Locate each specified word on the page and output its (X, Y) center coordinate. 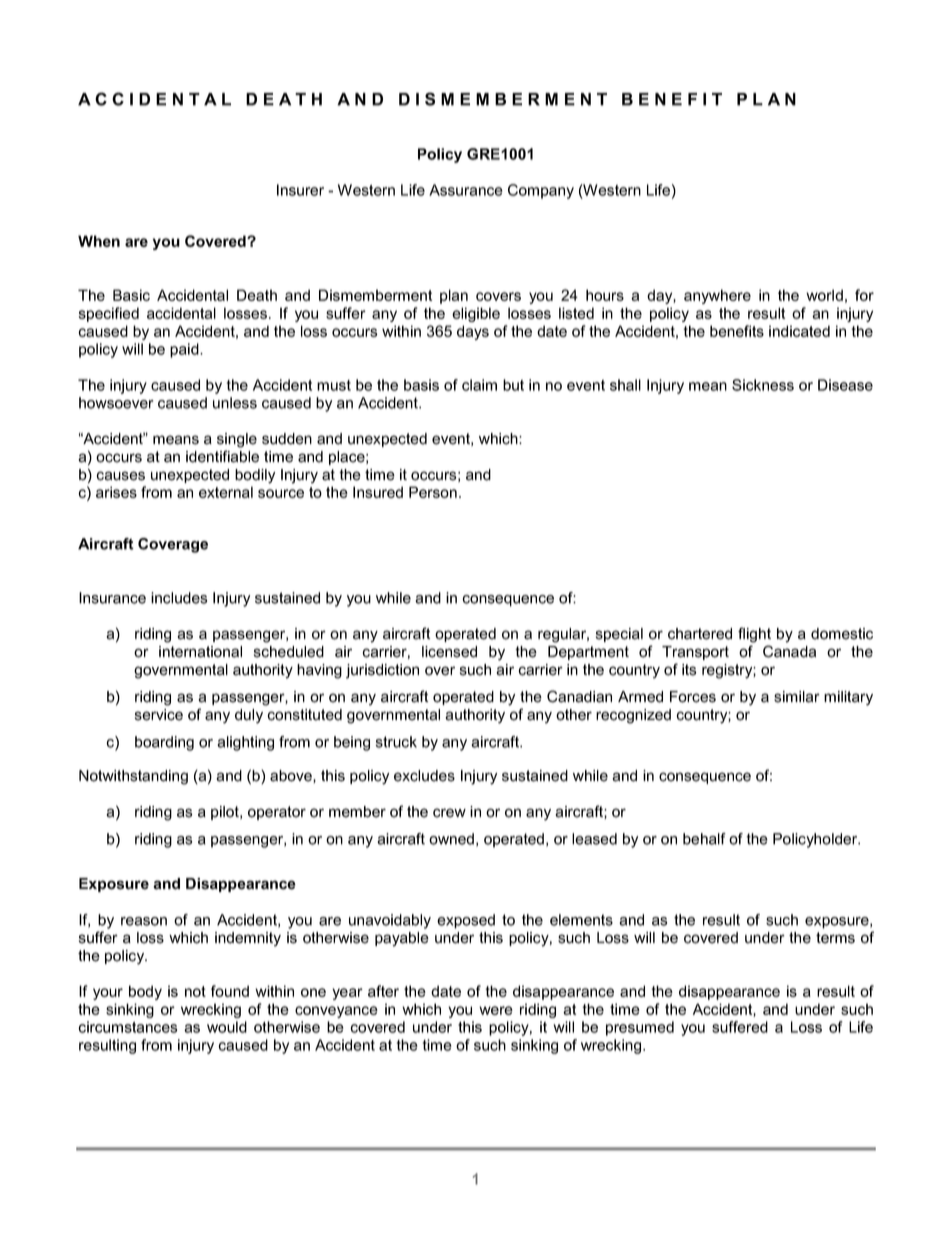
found (230, 991)
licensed (449, 652)
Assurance (466, 190)
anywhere (717, 296)
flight (754, 635)
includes (179, 598)
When (99, 241)
